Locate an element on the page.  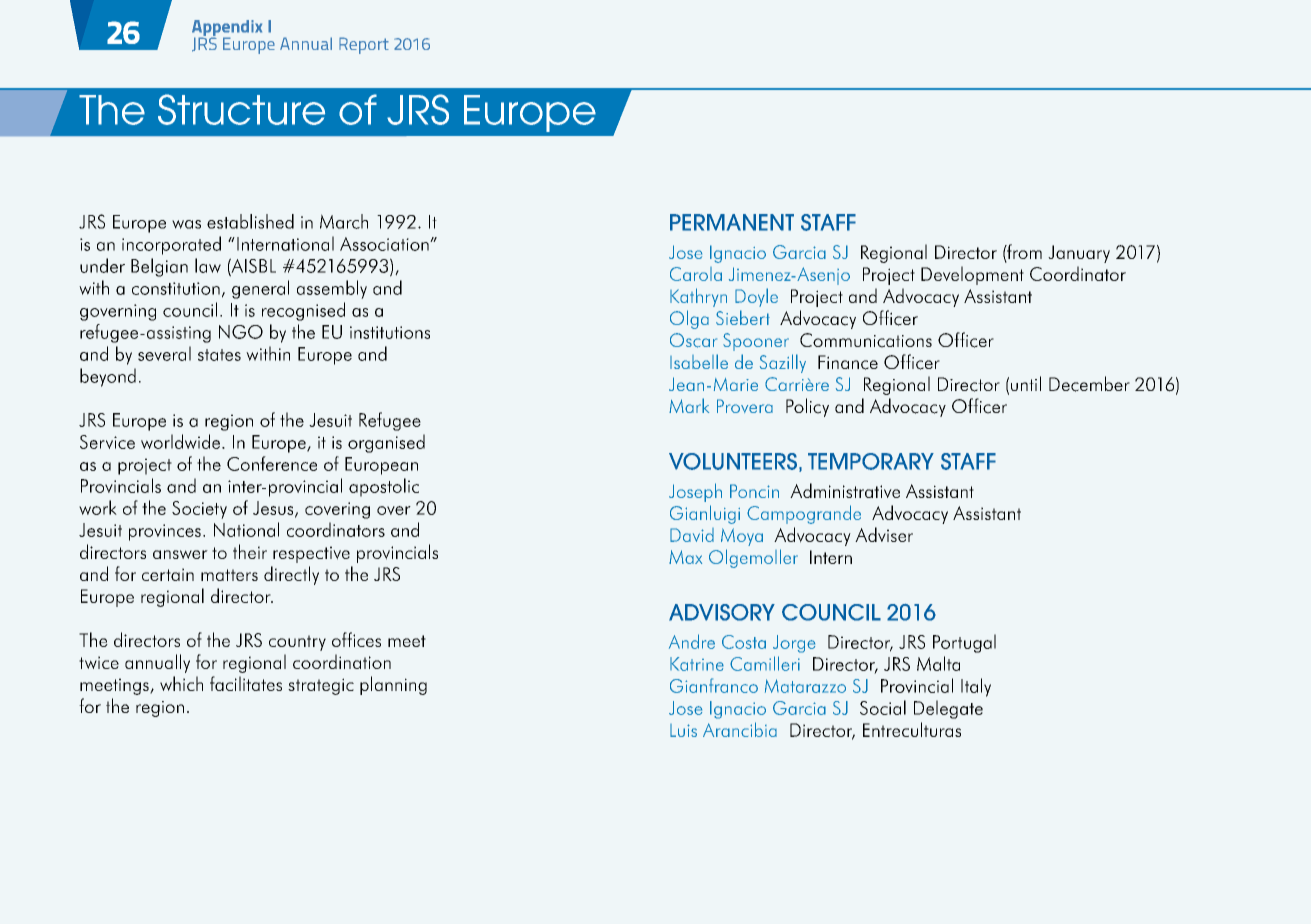
states is located at coordinates (219, 355).
